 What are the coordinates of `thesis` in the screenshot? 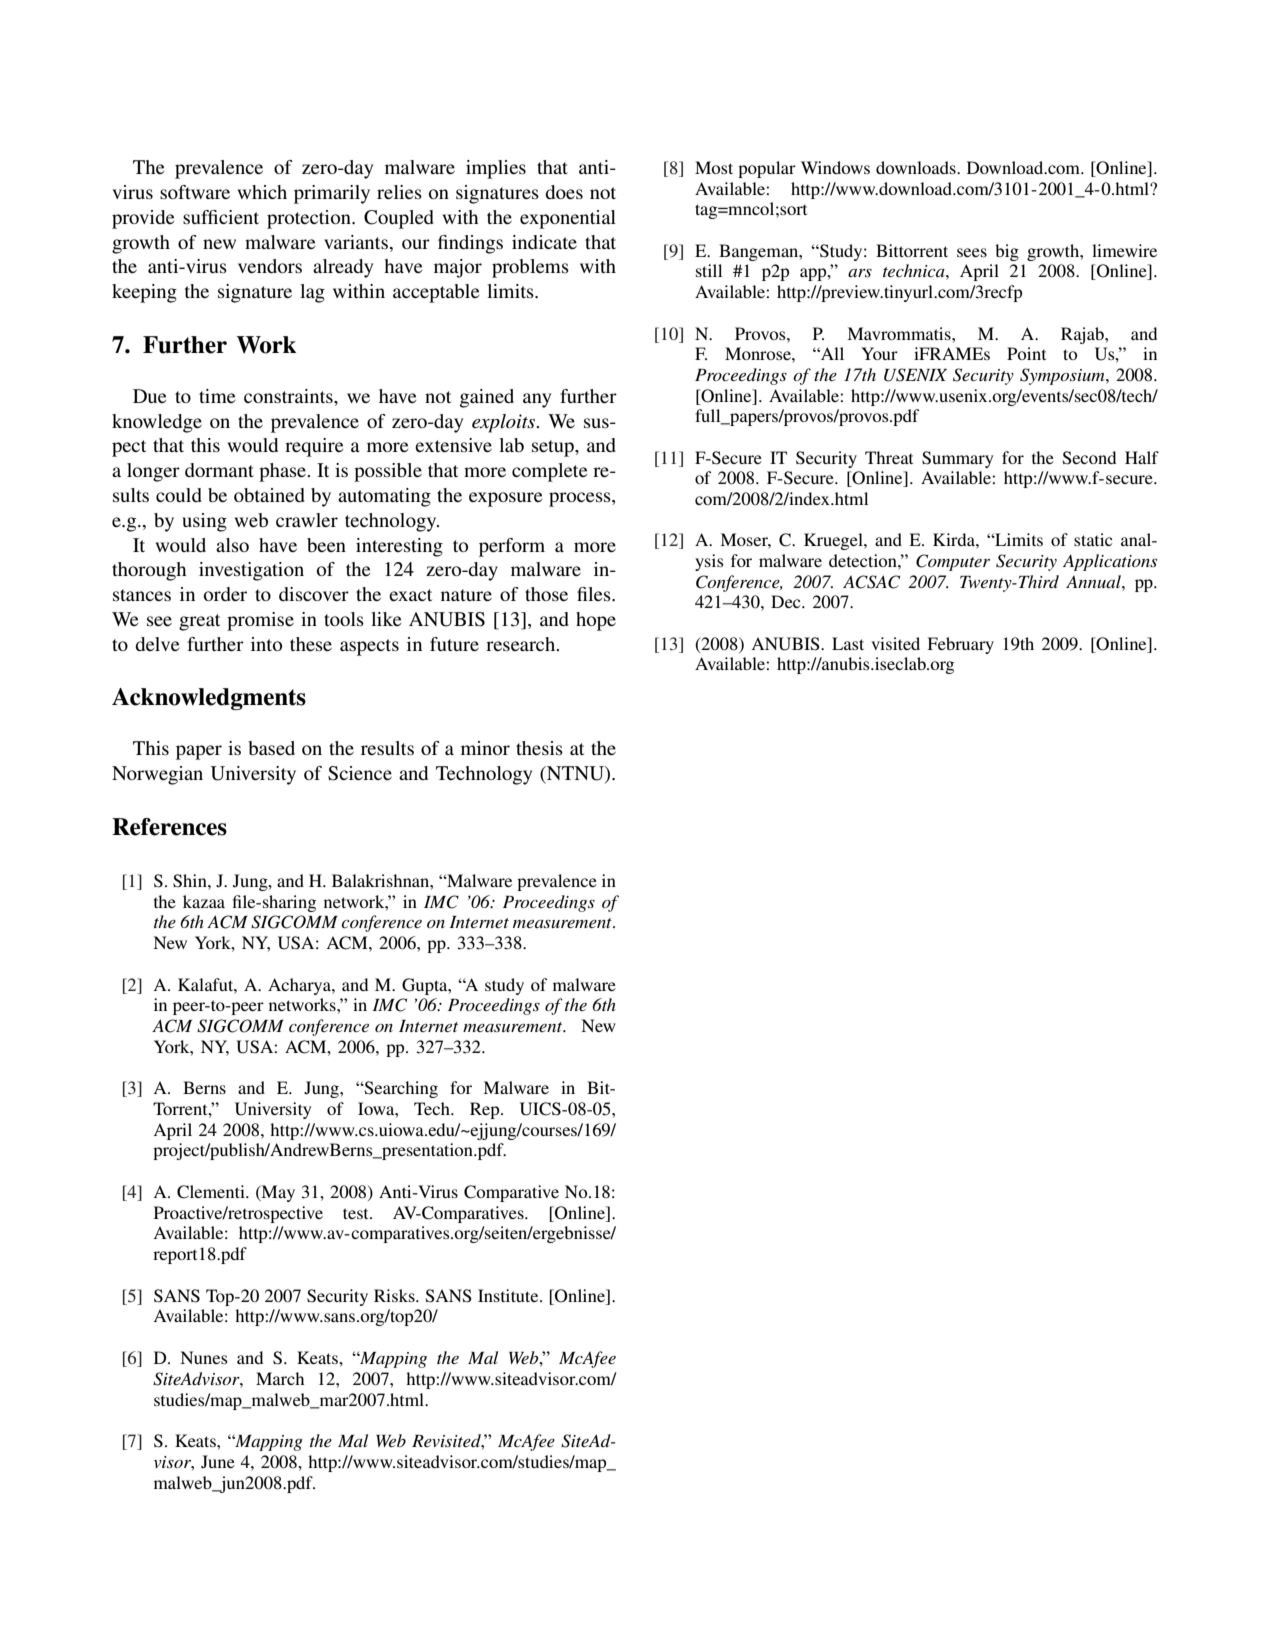 It's located at (539, 748).
